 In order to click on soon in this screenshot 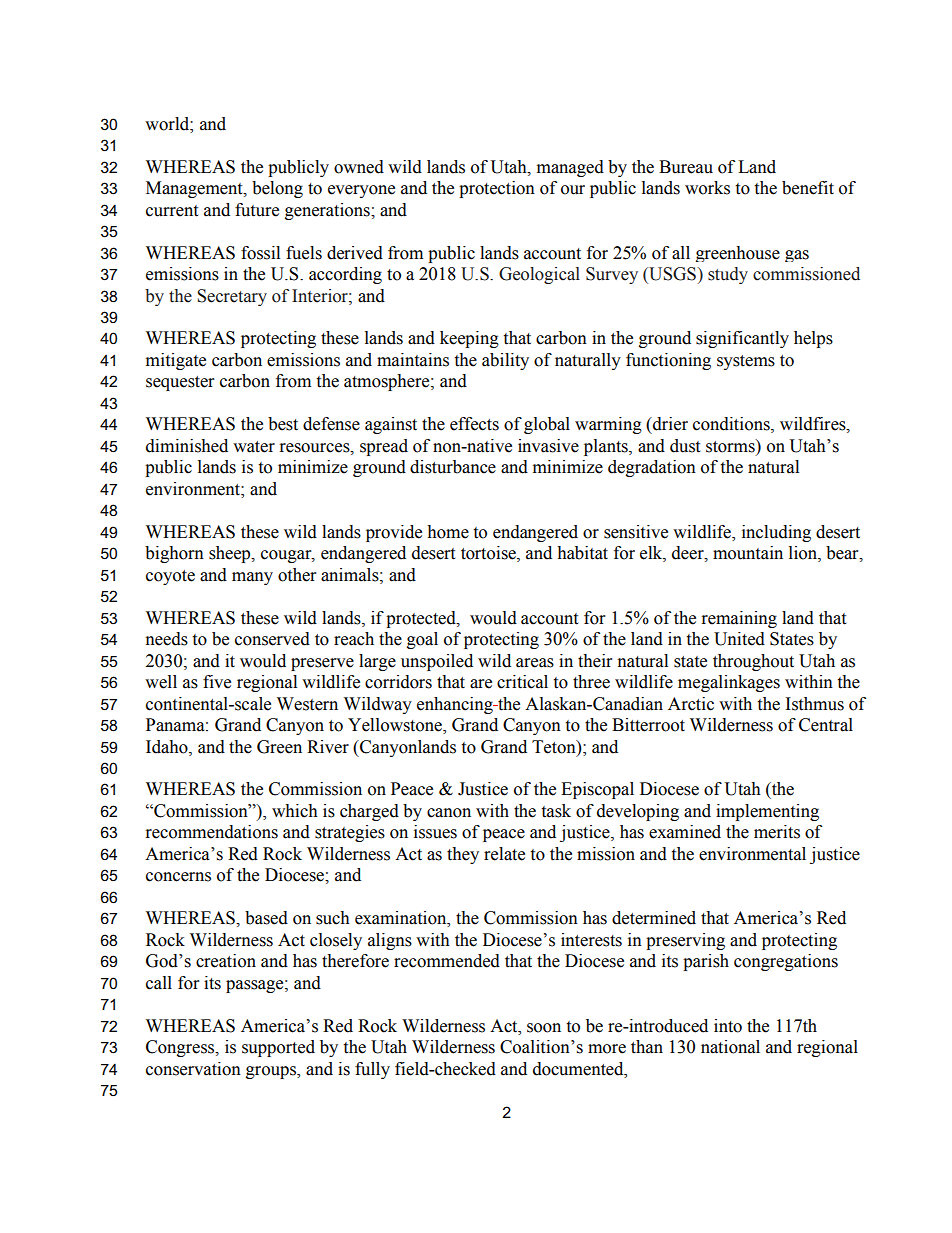, I will do `click(544, 1028)`.
